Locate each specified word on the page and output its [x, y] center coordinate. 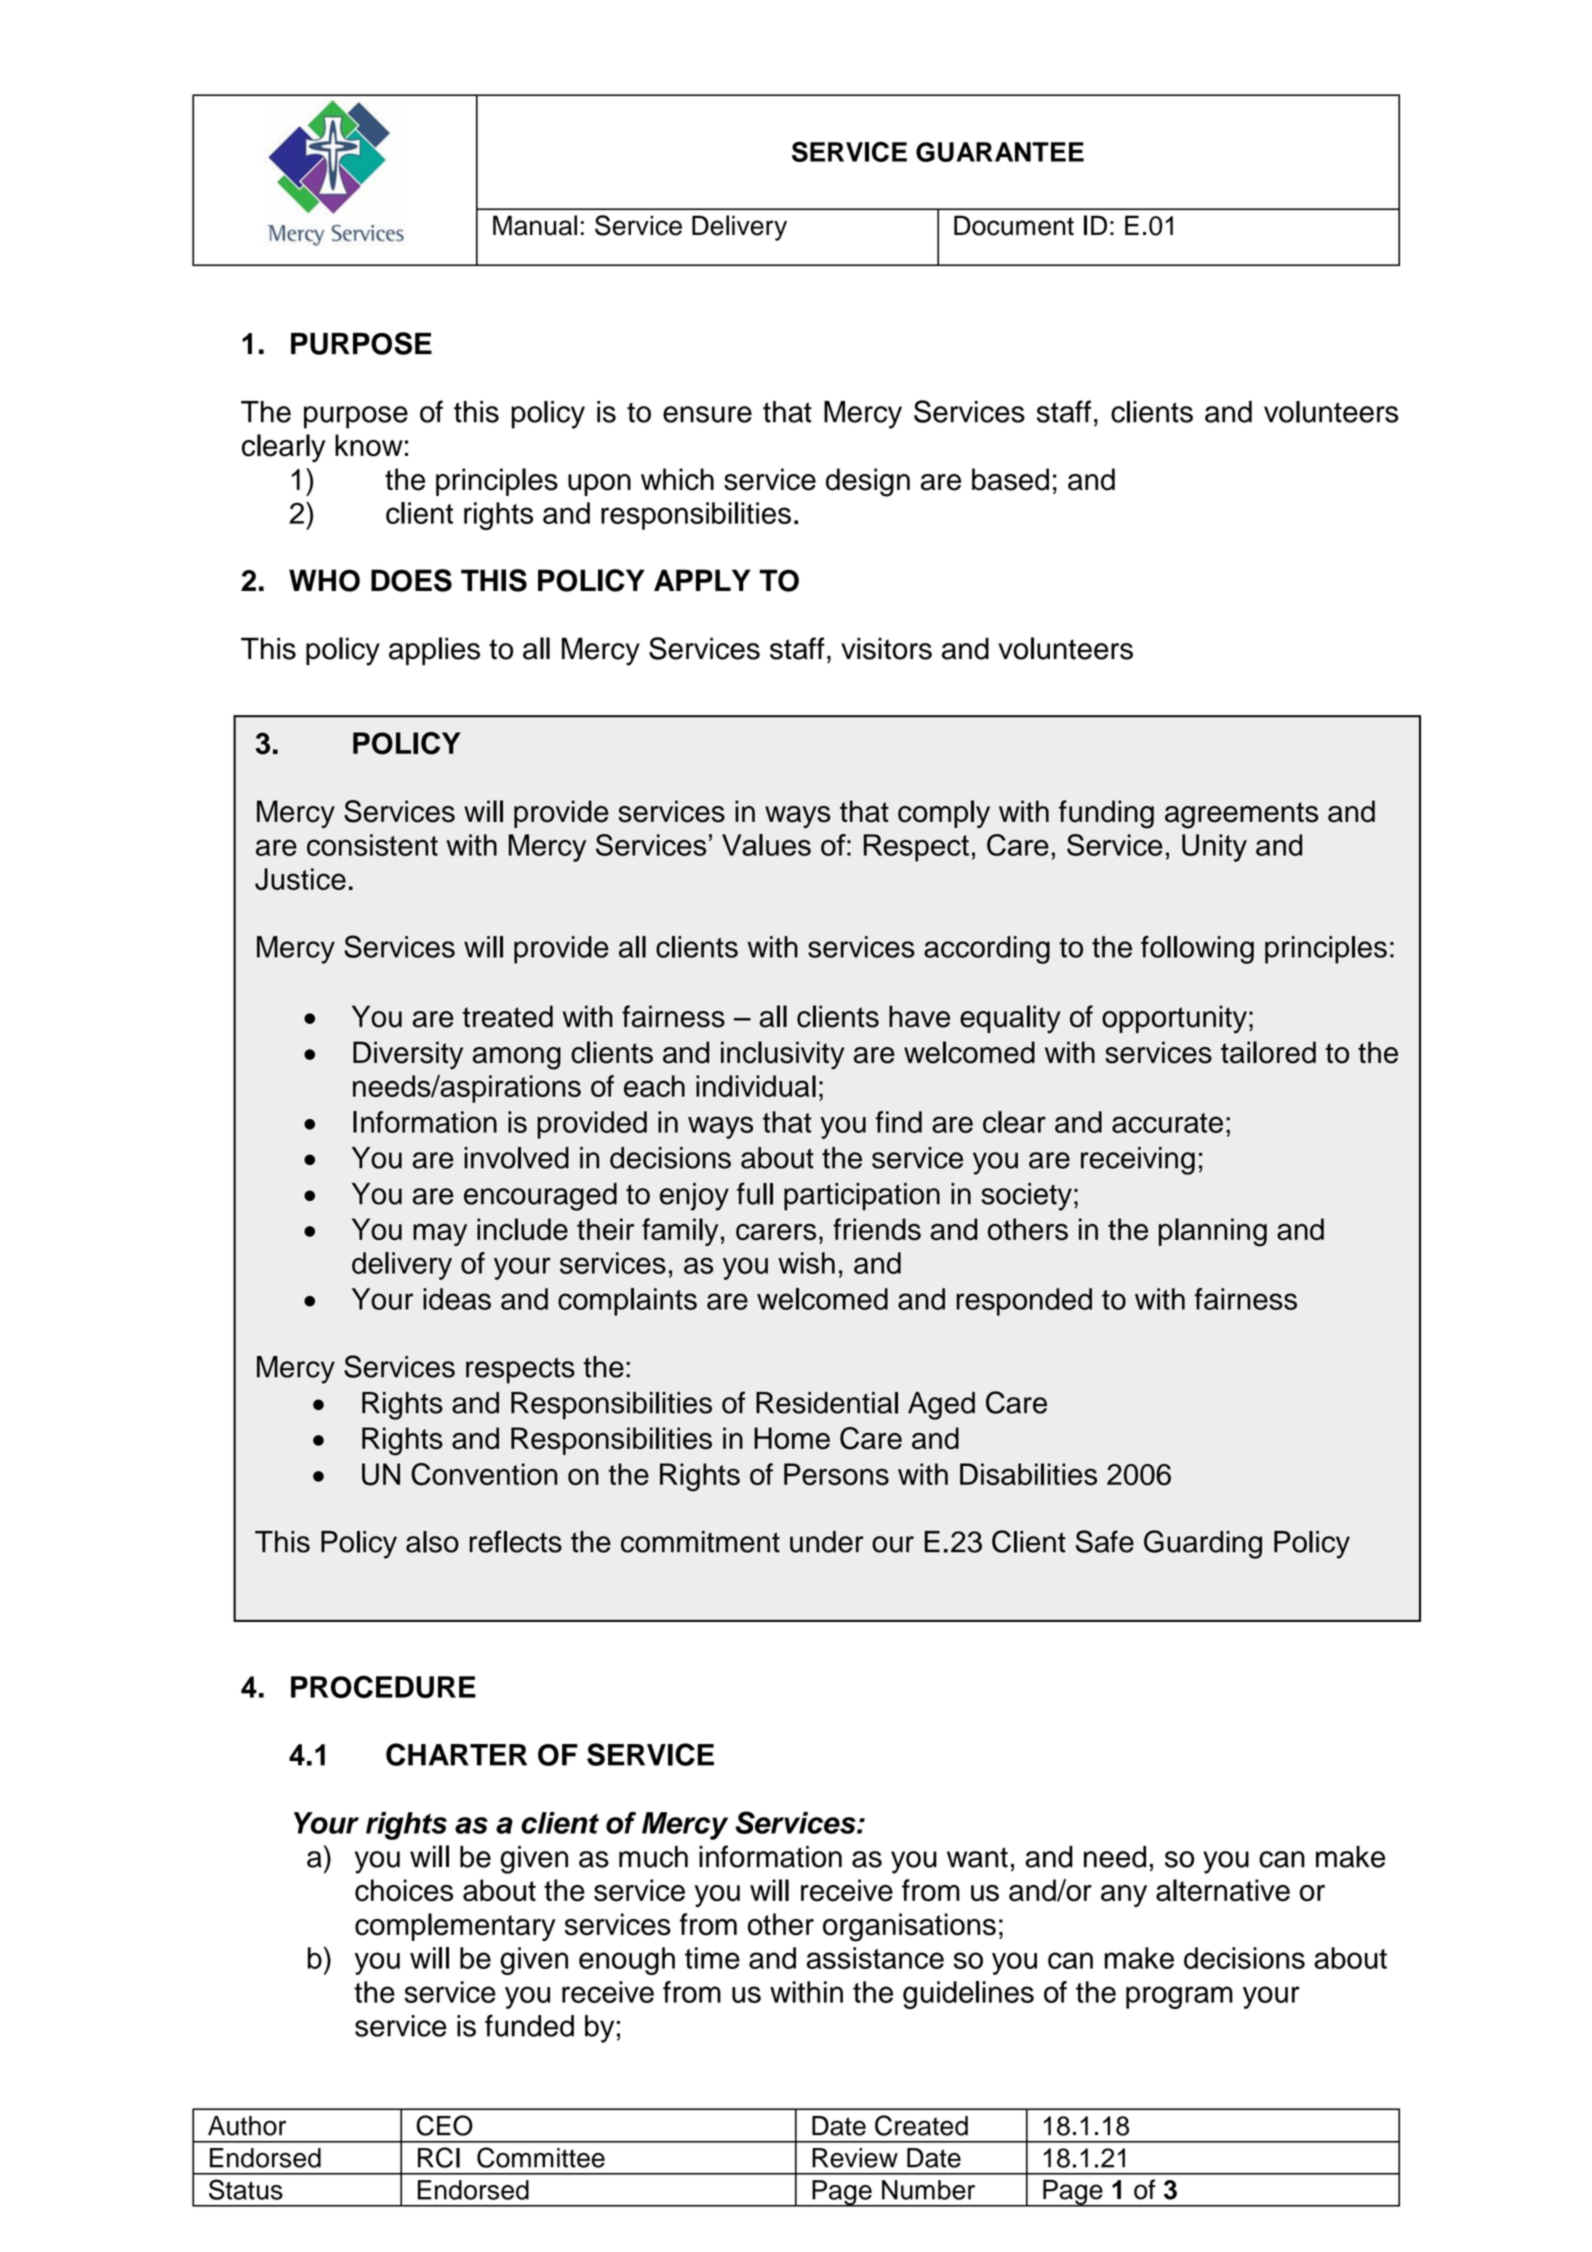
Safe [1105, 1541]
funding [1106, 814]
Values [766, 845]
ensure [707, 414]
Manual [535, 225]
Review [855, 2158]
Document [1014, 225]
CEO [444, 2125]
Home [792, 1438]
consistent [372, 845]
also [432, 1542]
